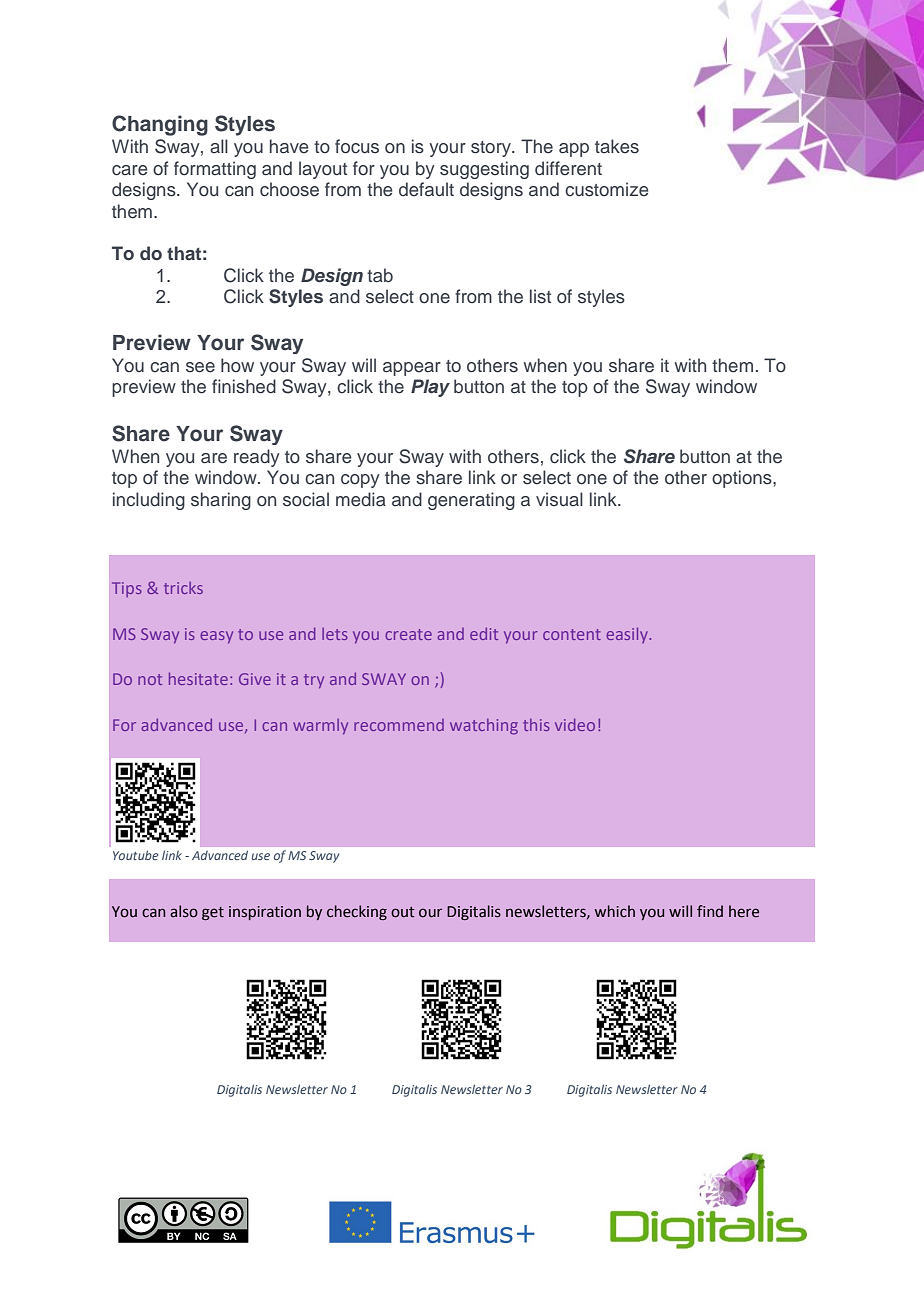  Describe the element at coordinates (216, 637) in the screenshot. I see `easy` at that location.
